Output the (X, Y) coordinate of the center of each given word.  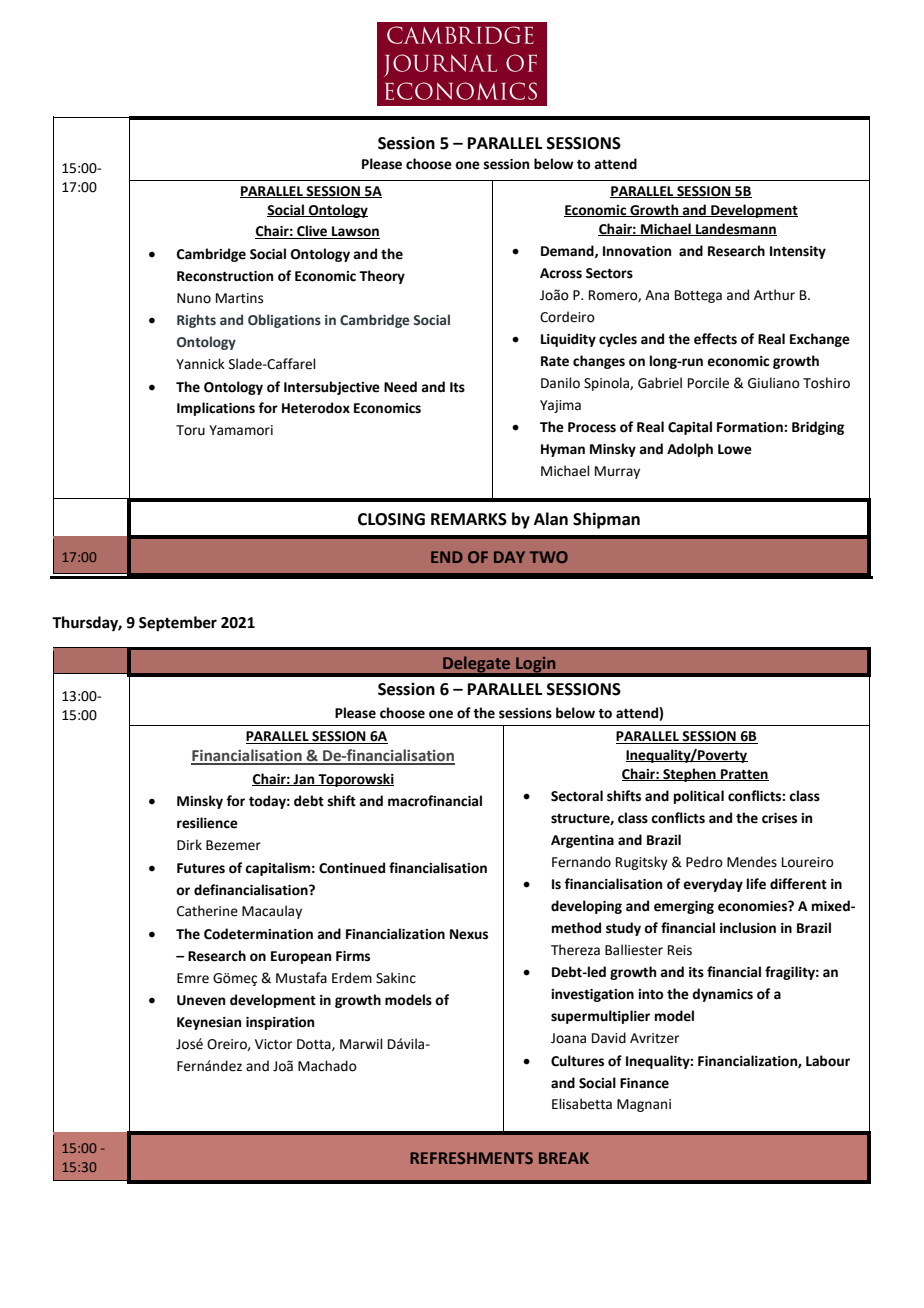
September (178, 624)
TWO (549, 557)
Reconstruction (225, 276)
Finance (644, 1083)
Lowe (735, 449)
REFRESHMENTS (471, 1158)
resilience (207, 823)
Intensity (798, 252)
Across (561, 273)
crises (779, 818)
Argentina (582, 841)
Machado (327, 1066)
